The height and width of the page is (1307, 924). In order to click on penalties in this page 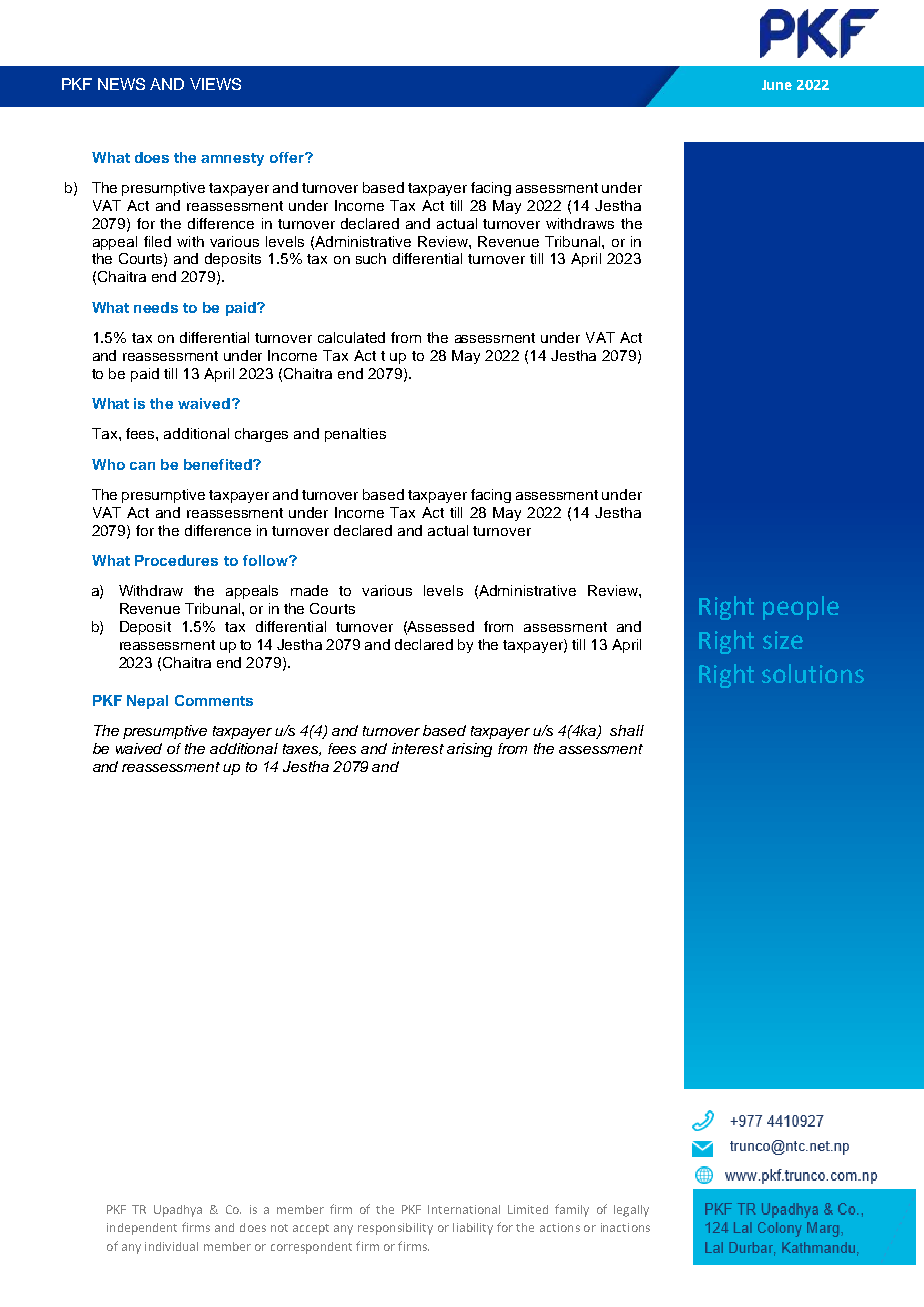, I will do `click(355, 435)`.
